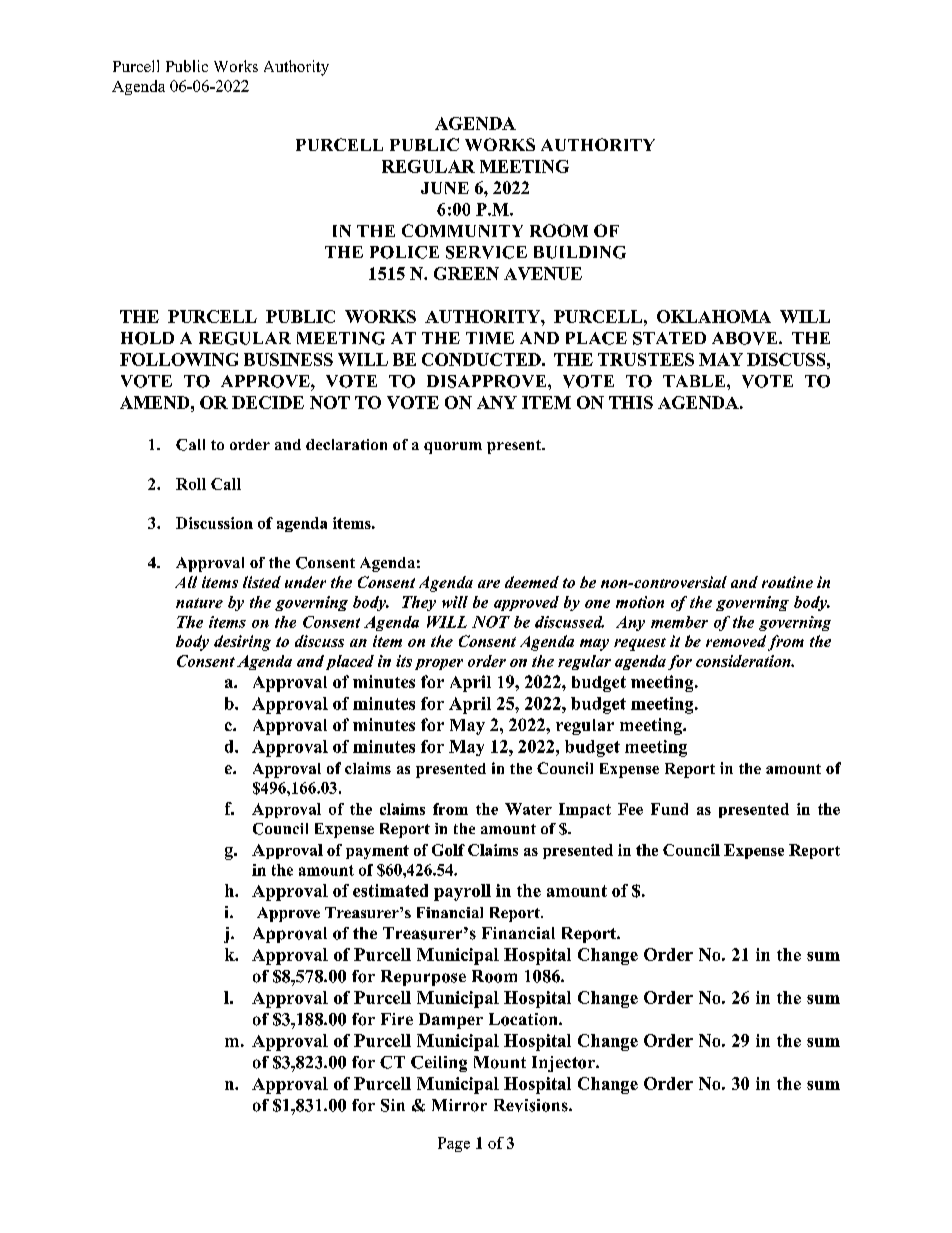  What do you see at coordinates (448, 850) in the document?
I see `Golf` at bounding box center [448, 850].
